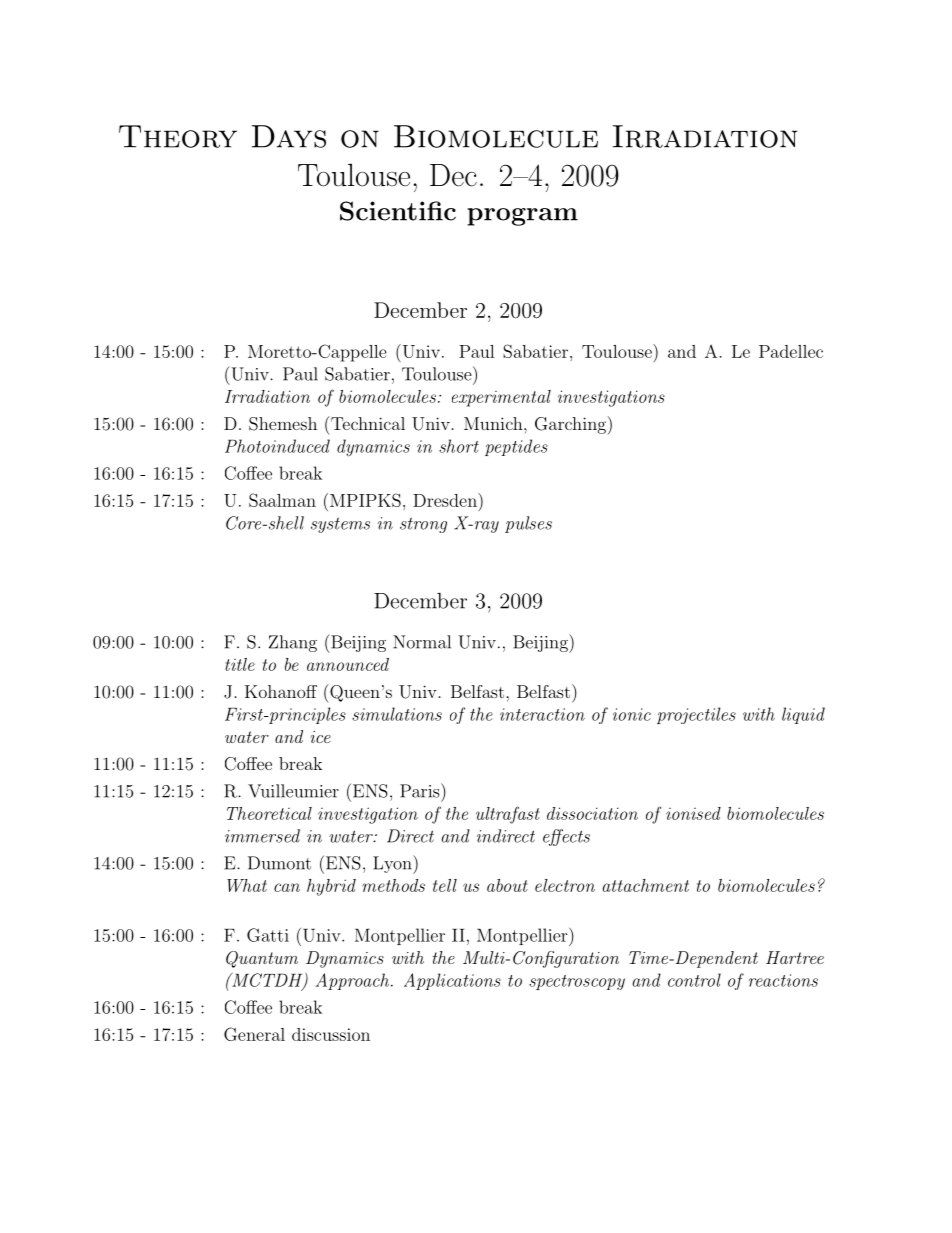 Image resolution: width=952 pixels, height=1233 pixels. What do you see at coordinates (178, 136) in the image?
I see `Theory` at bounding box center [178, 136].
